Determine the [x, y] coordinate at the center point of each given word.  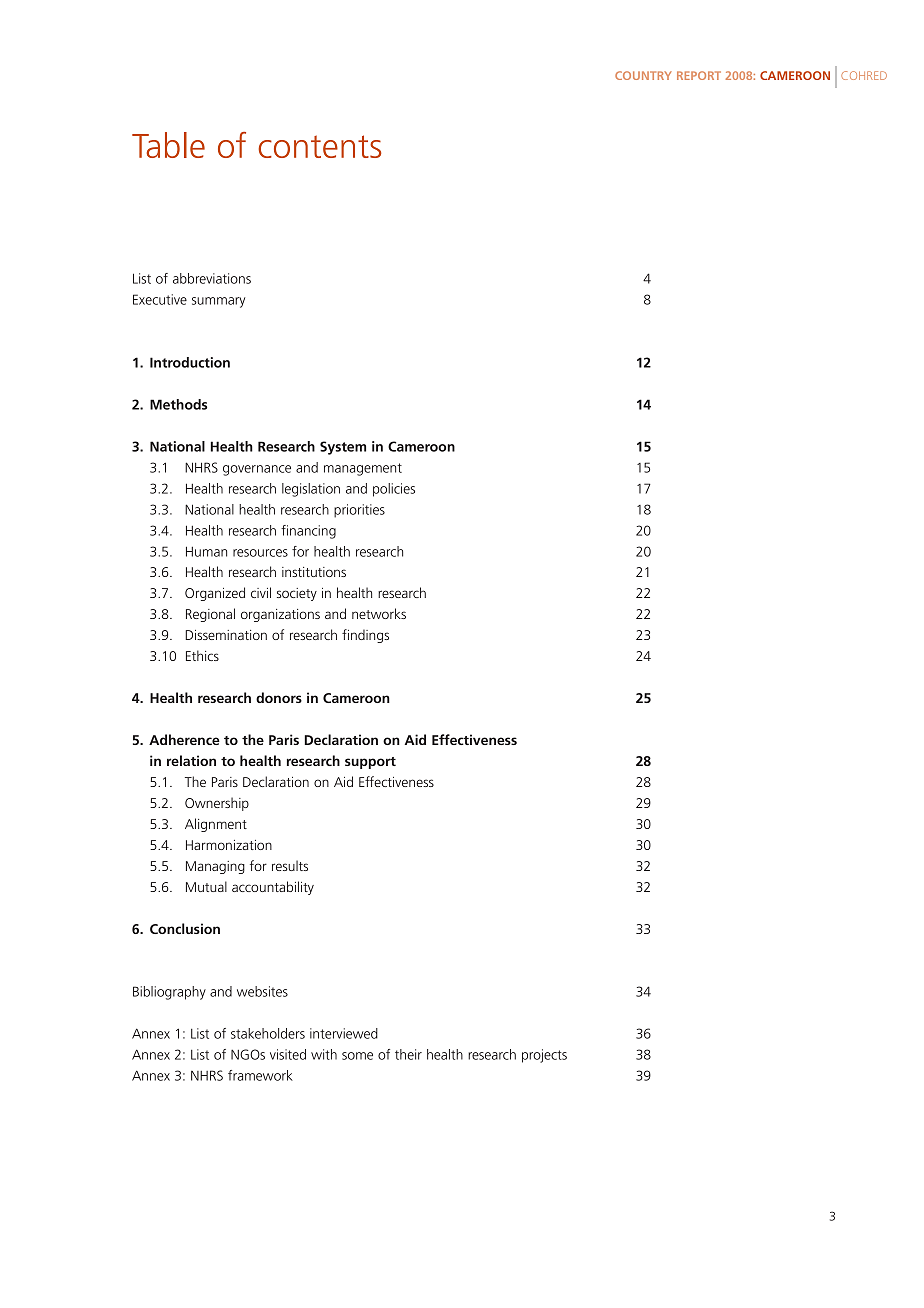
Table [168, 145]
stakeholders [268, 1033]
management [363, 469]
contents [319, 146]
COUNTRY [643, 75]
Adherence [184, 739]
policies [394, 490]
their [408, 1054]
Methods [178, 404]
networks [379, 613]
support [370, 763]
